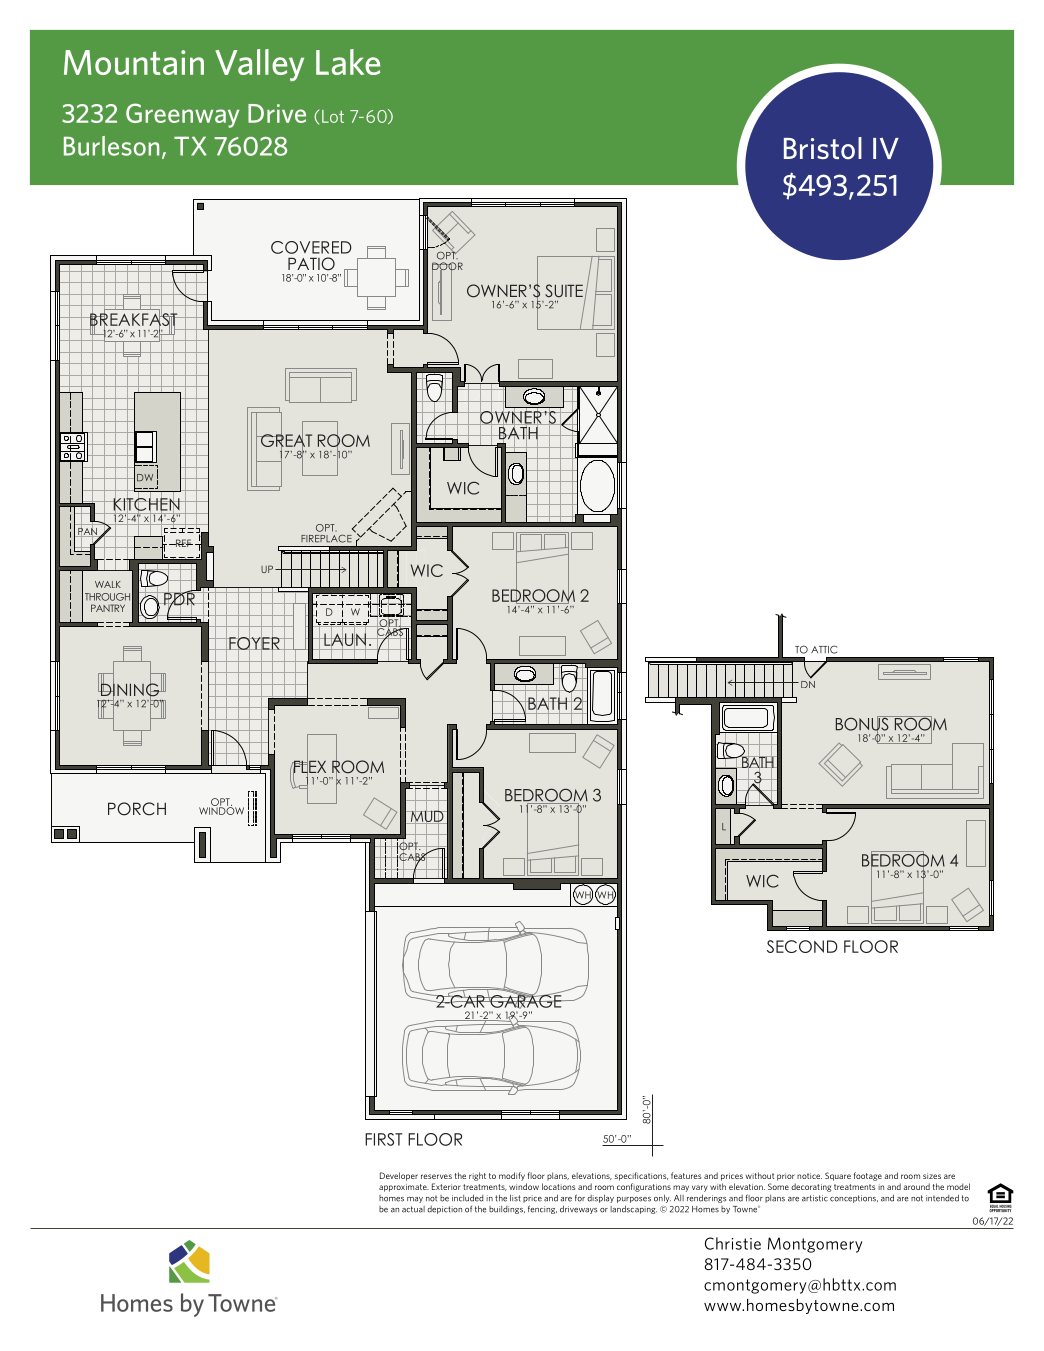 The image size is (1044, 1351). Describe the element at coordinates (254, 643) in the screenshot. I see `FOYER` at that location.
